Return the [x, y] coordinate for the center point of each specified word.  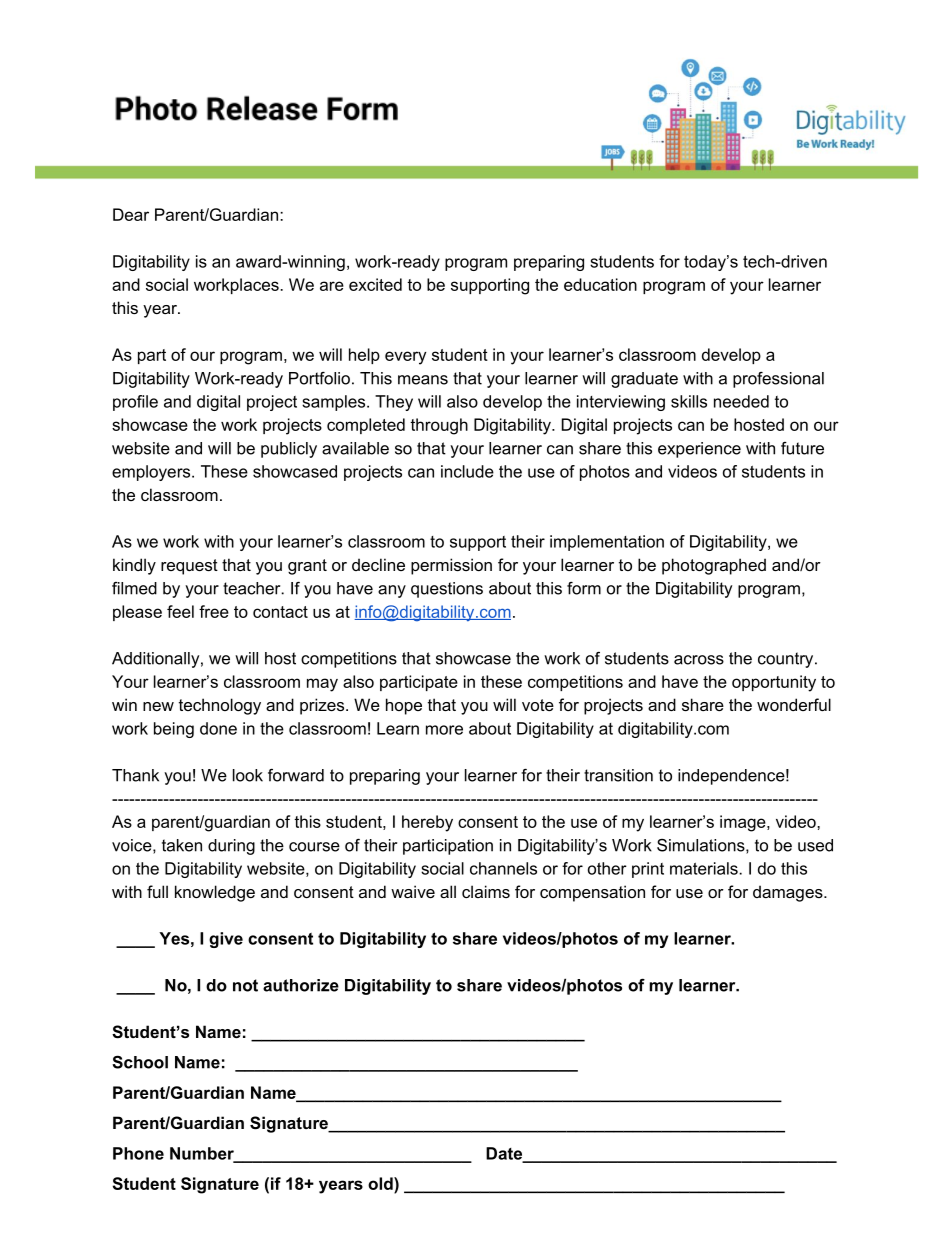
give [226, 940]
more [444, 730]
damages [789, 893]
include [467, 471]
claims [486, 891]
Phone [138, 1153]
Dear [131, 214]
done [218, 728]
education [600, 284]
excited [375, 284]
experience [699, 450]
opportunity [774, 683]
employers [152, 473]
